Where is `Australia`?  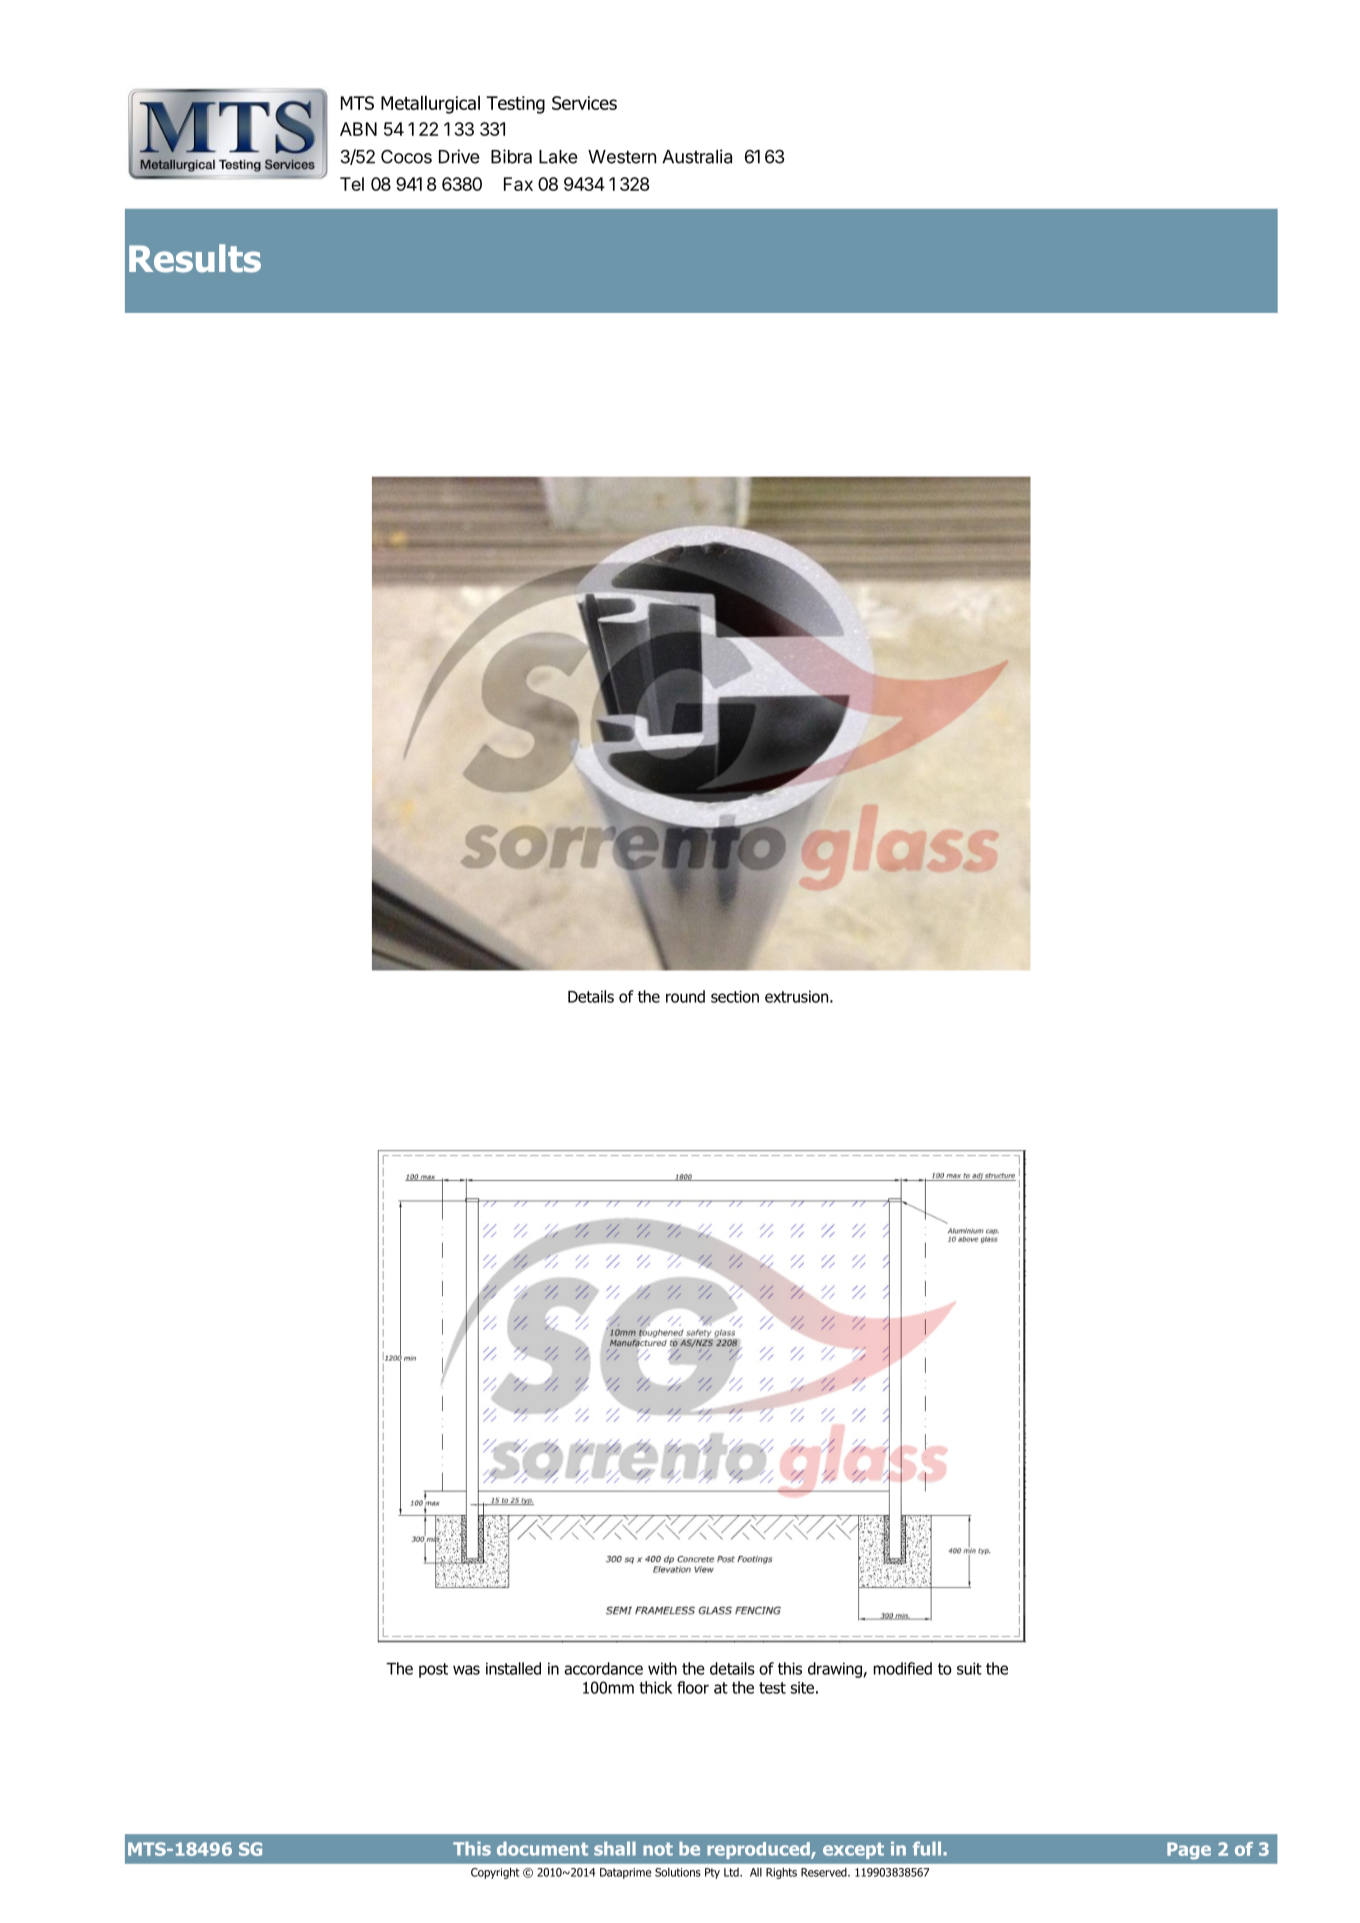 Australia is located at coordinates (697, 156).
